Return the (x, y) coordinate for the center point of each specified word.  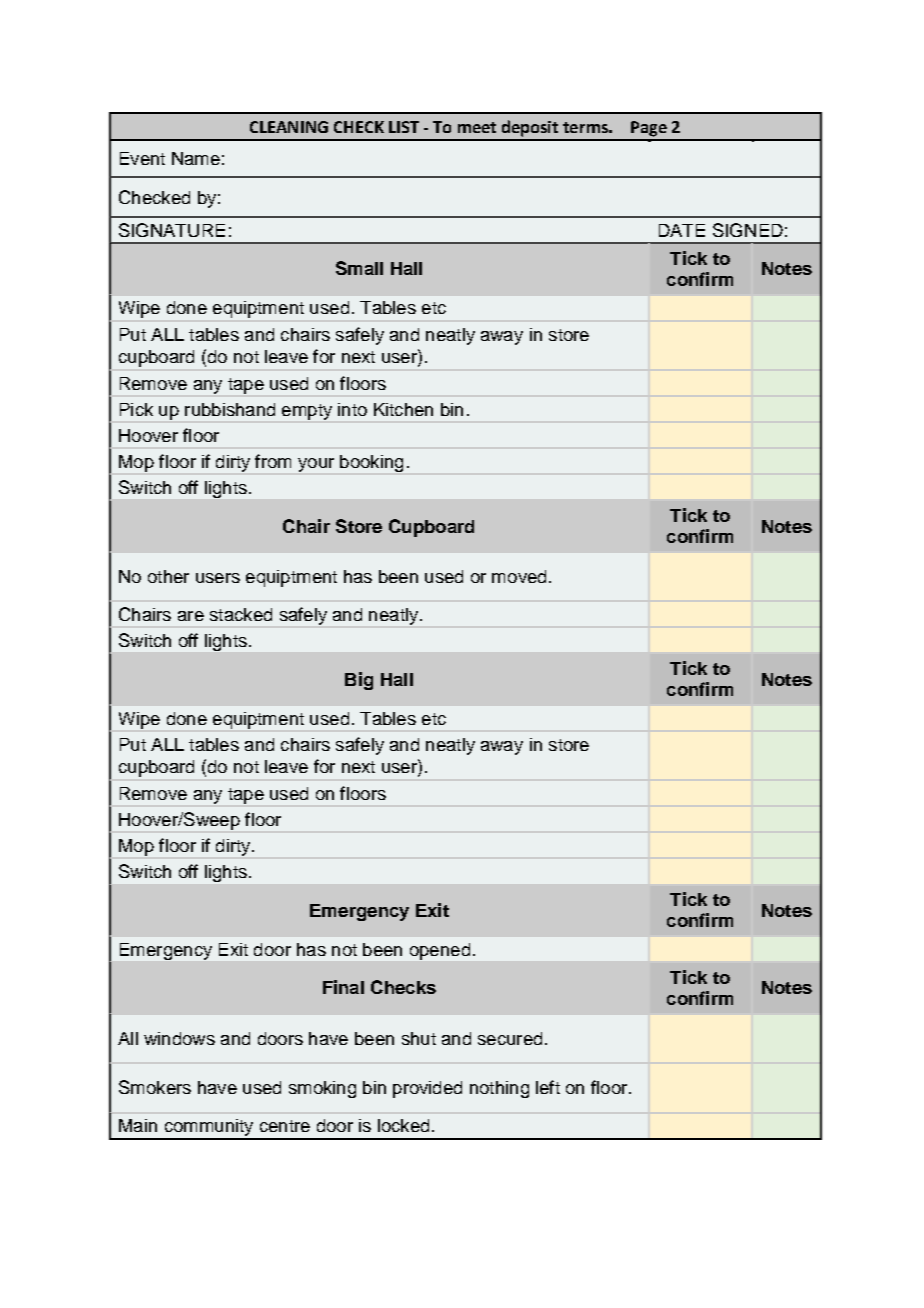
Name (196, 158)
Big (359, 681)
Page (649, 129)
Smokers (155, 1087)
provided (427, 1089)
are (191, 616)
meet (477, 127)
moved (519, 576)
